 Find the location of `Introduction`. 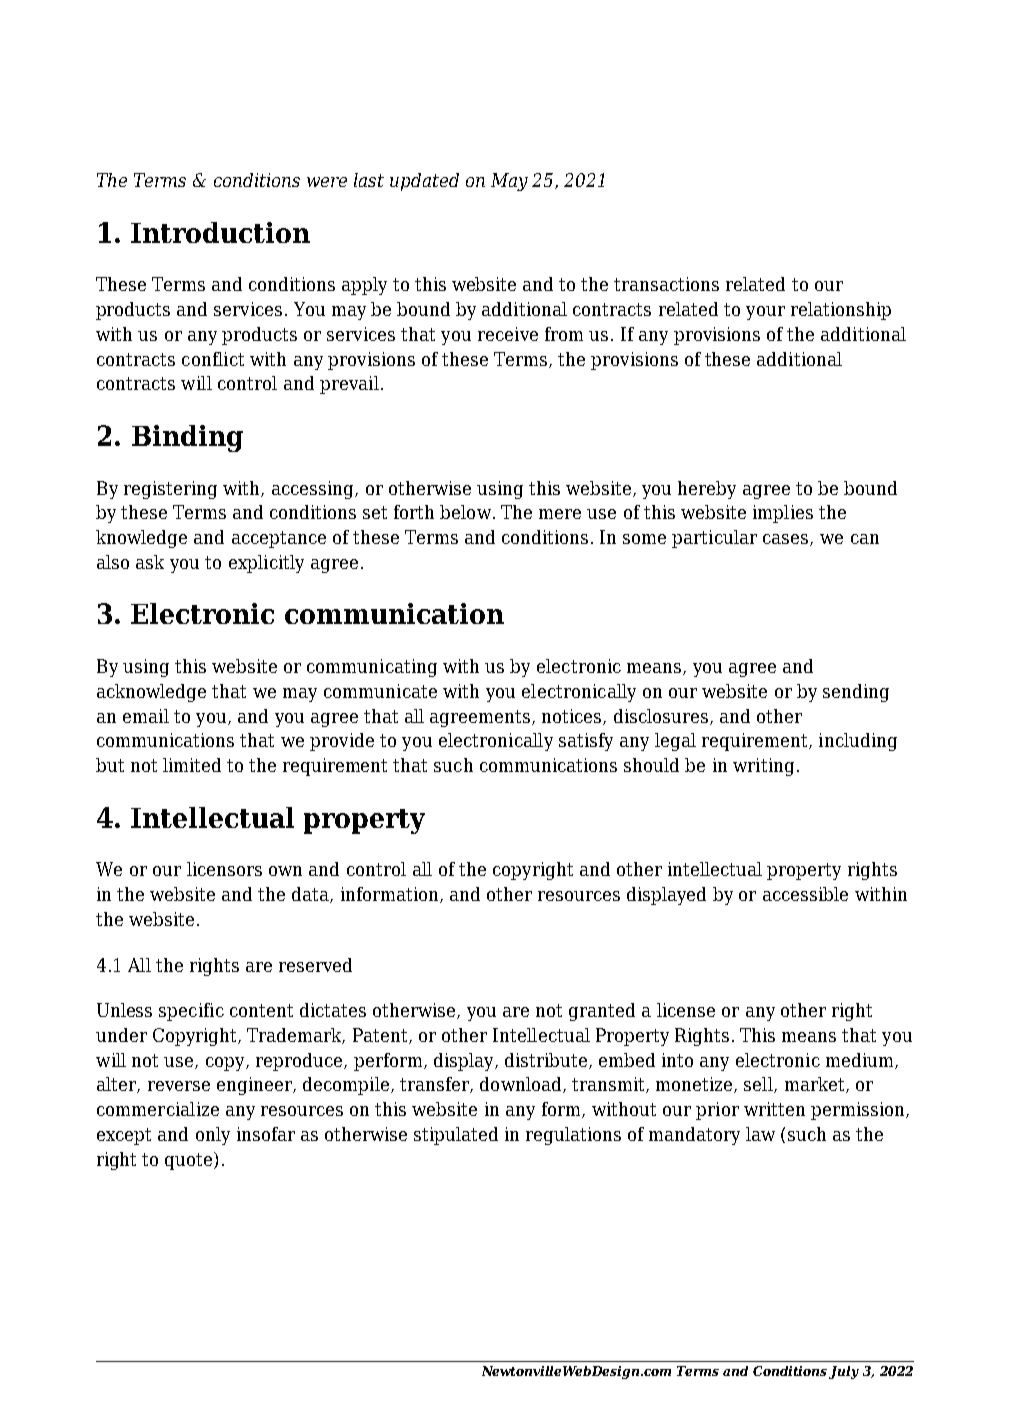

Introduction is located at coordinates (220, 232).
